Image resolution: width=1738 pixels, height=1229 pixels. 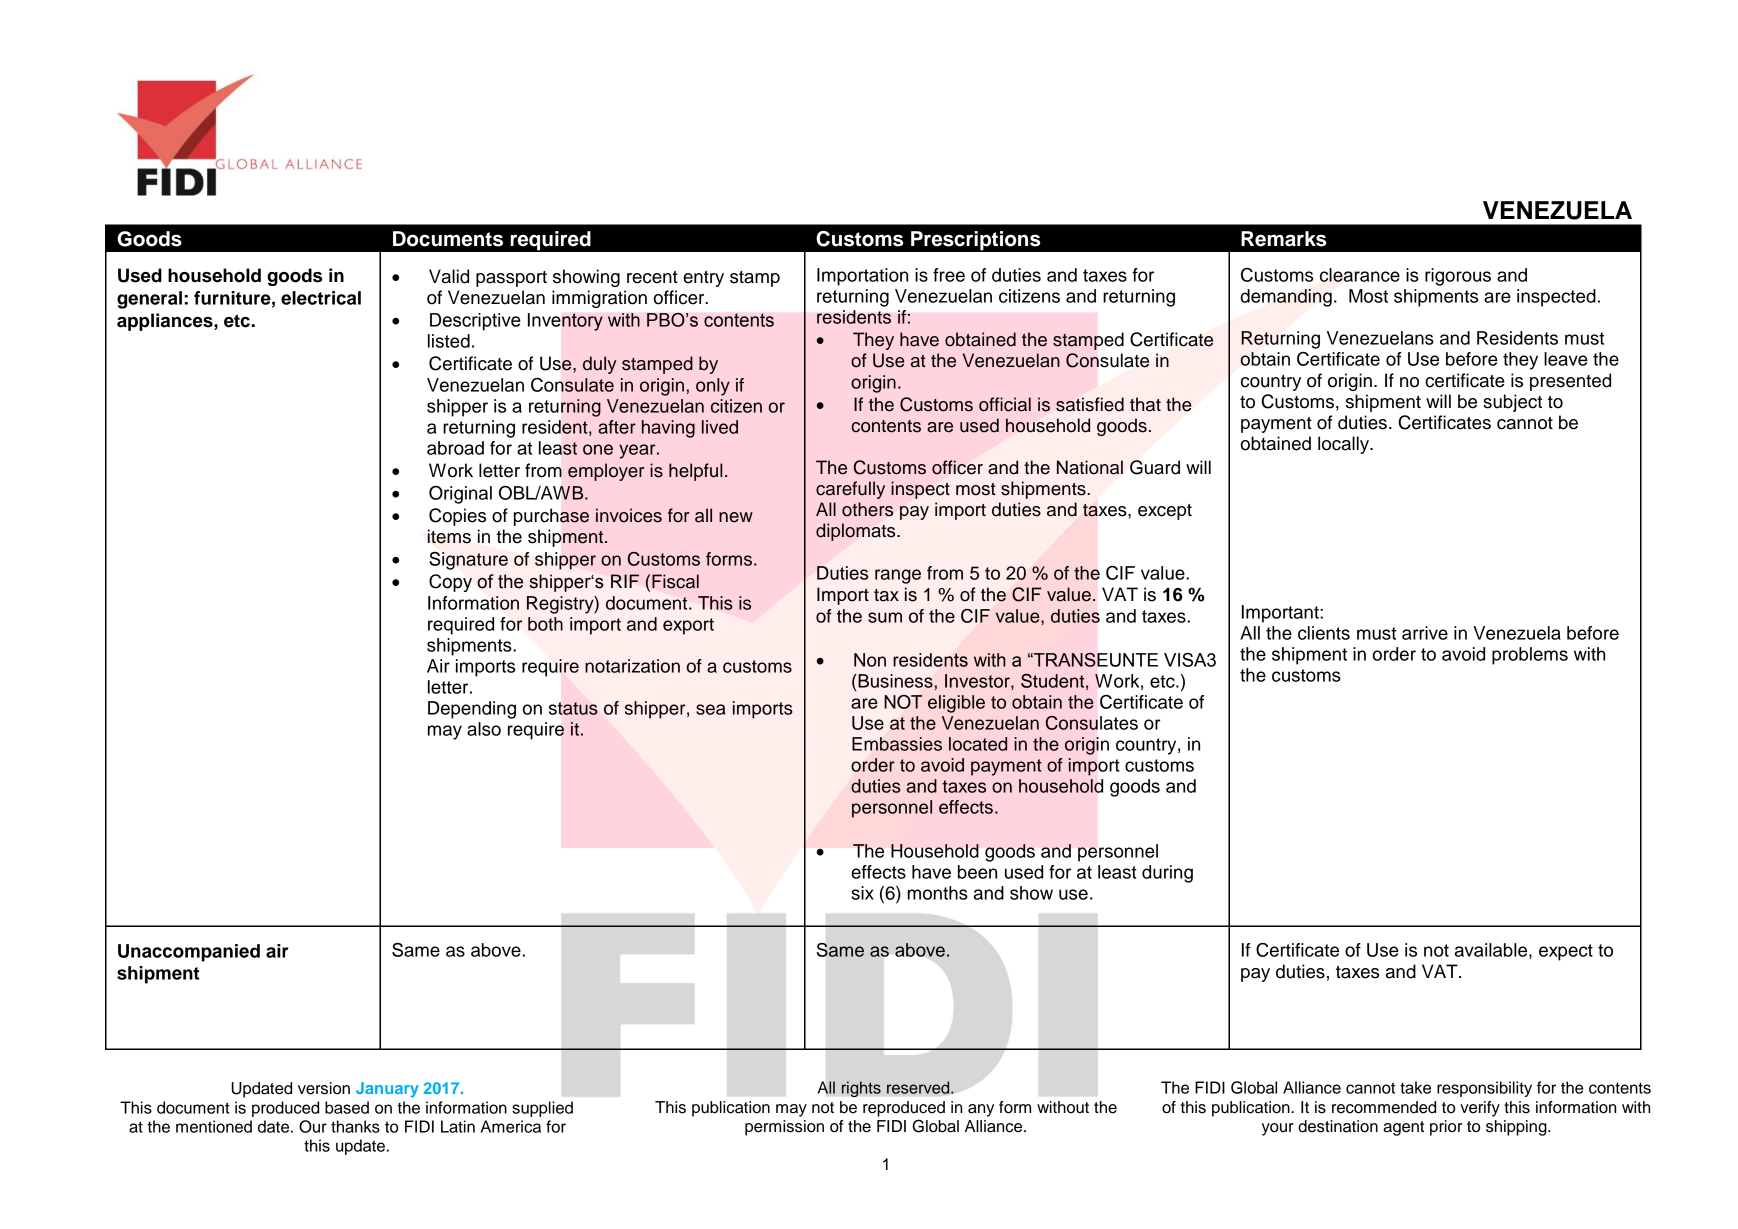 I want to click on problems, so click(x=1530, y=656).
